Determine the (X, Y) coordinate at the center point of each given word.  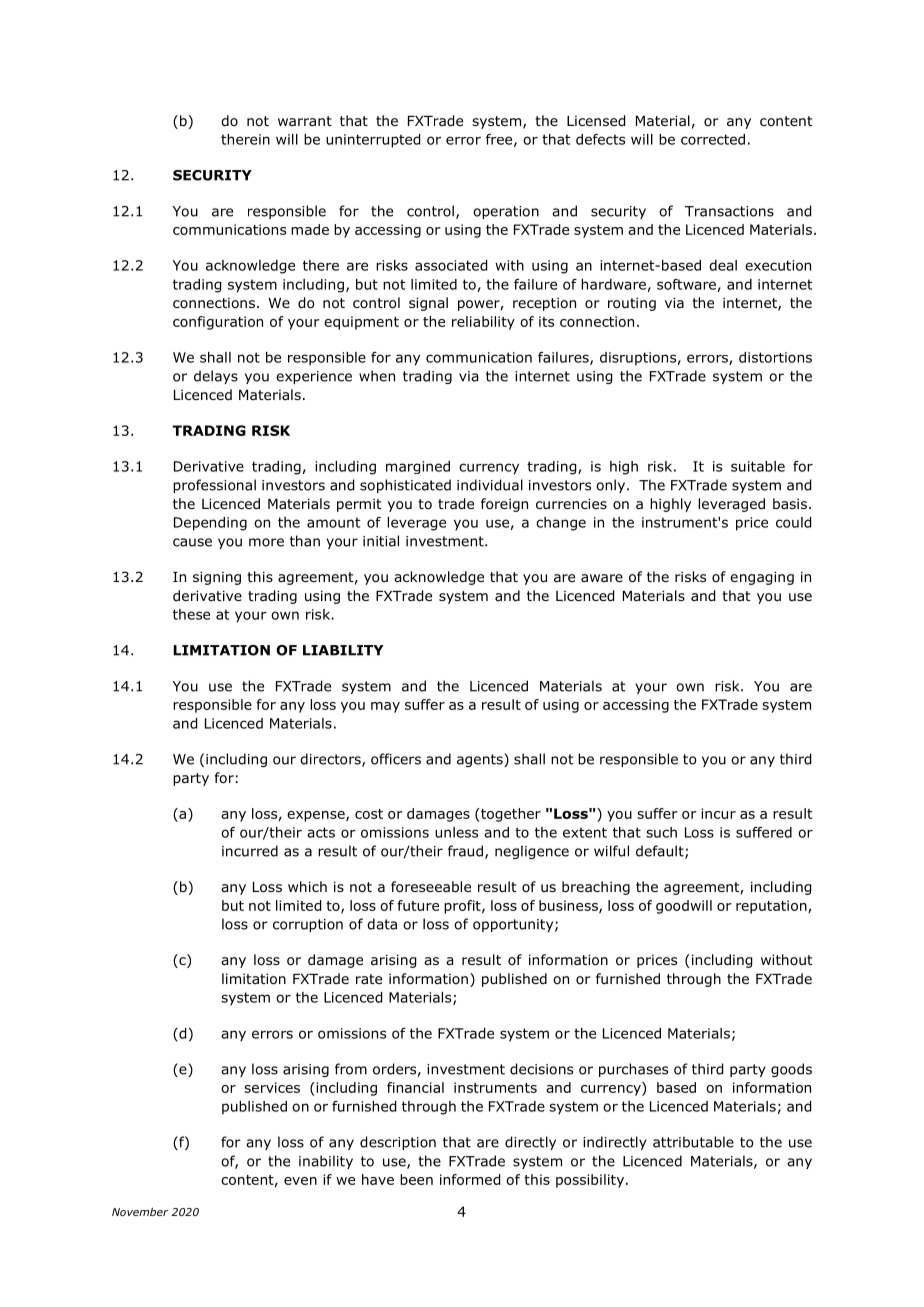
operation (506, 212)
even (300, 1181)
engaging (762, 578)
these (191, 614)
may (385, 707)
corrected (713, 139)
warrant (305, 121)
